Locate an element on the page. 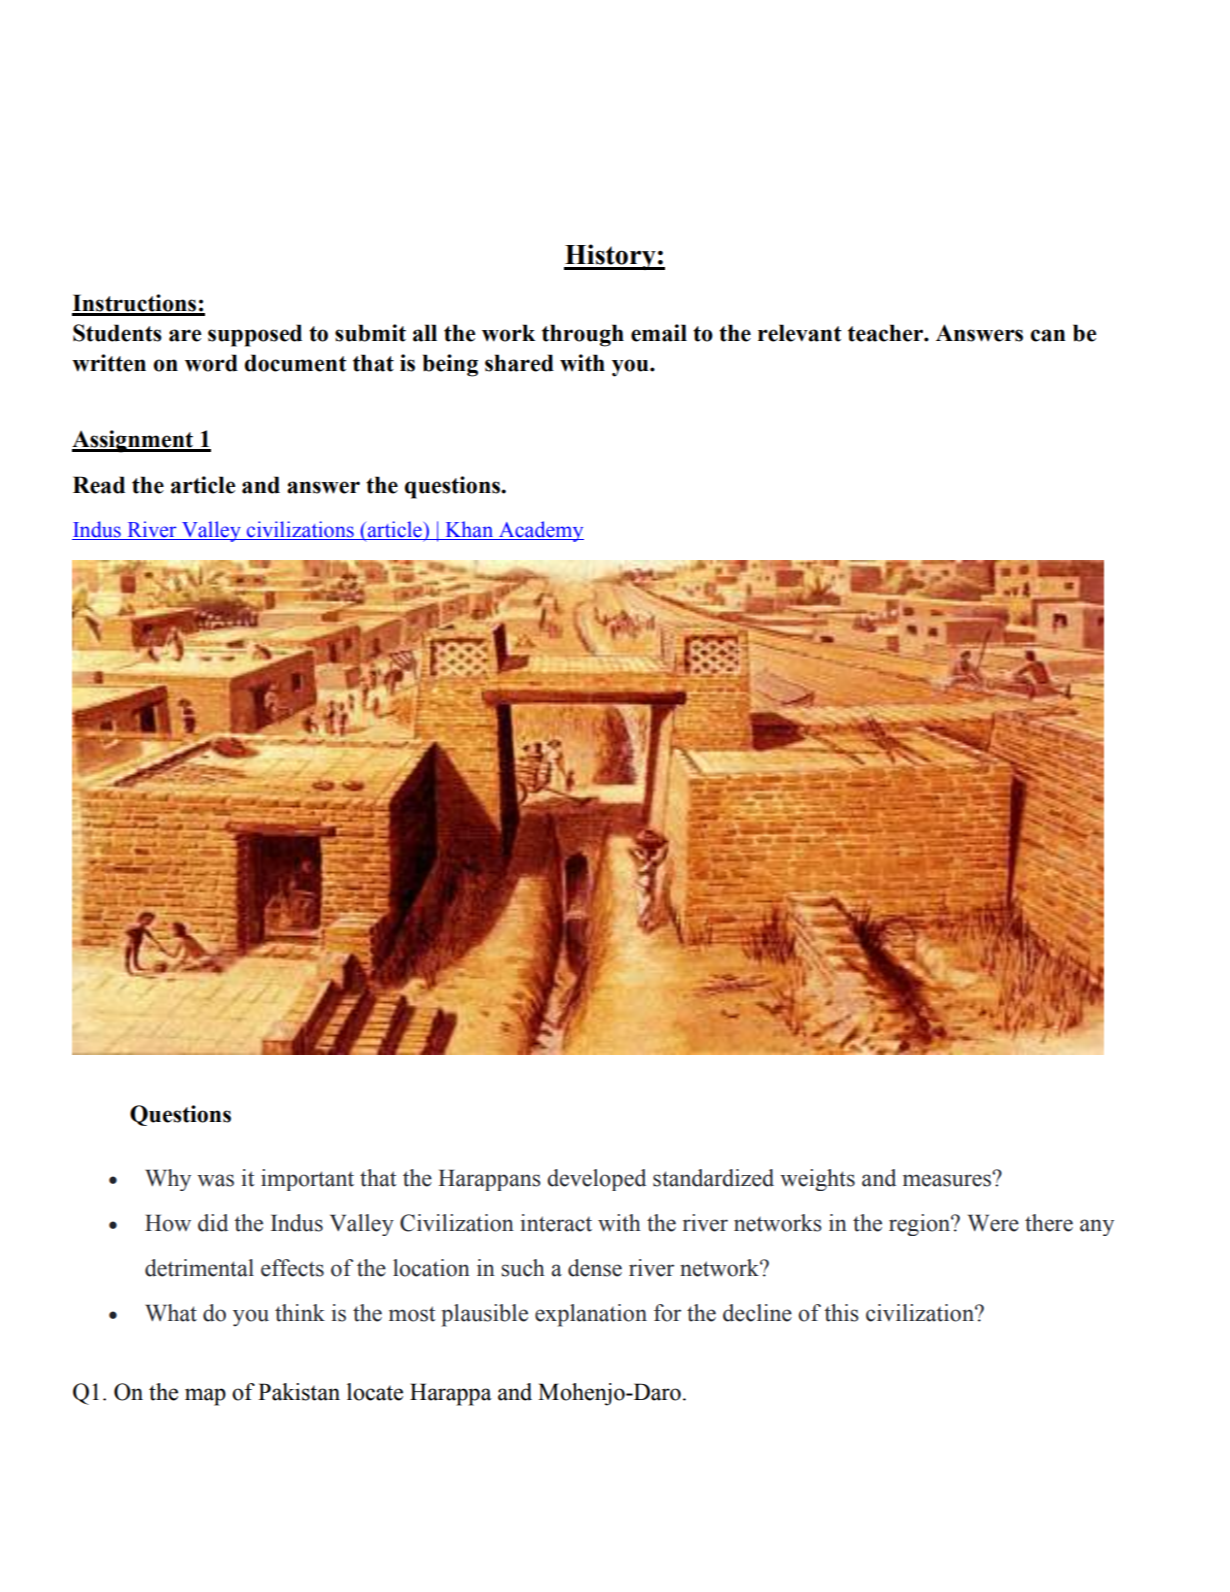 Image resolution: width=1230 pixels, height=1592 pixels. standardized is located at coordinates (713, 1178).
